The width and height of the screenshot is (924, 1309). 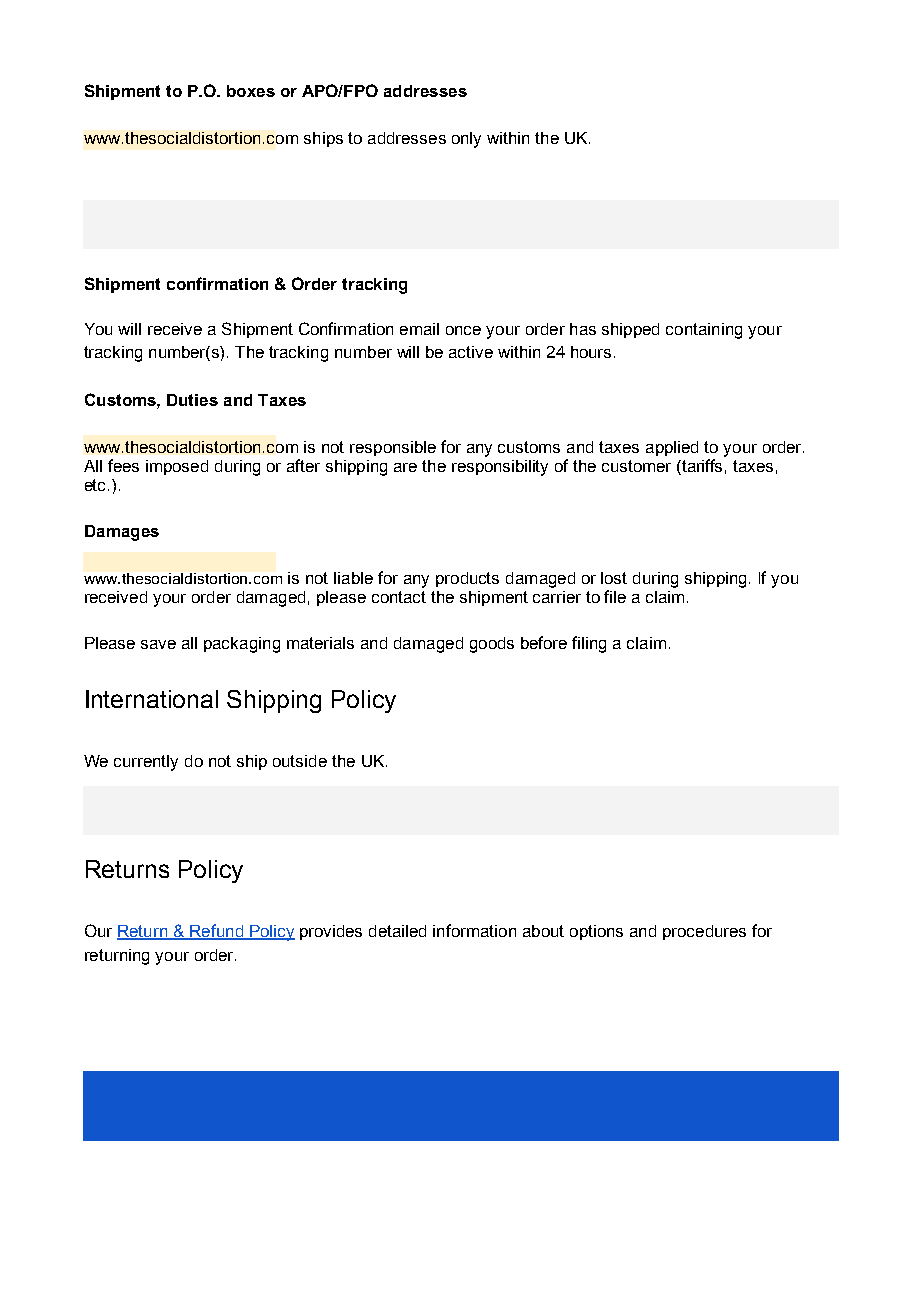 I want to click on customer, so click(x=636, y=466).
